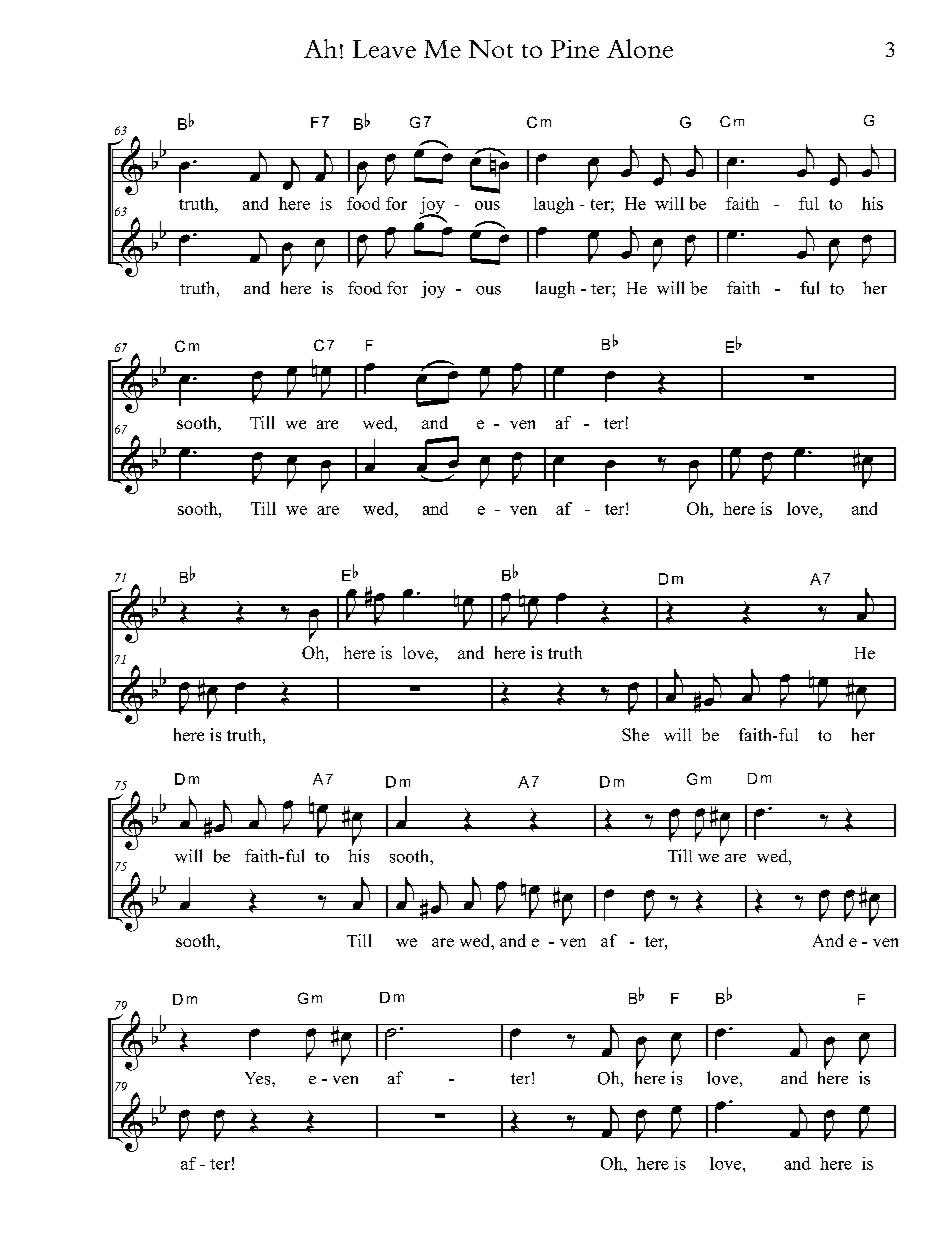 The width and height of the screenshot is (952, 1233). I want to click on Leave, so click(384, 49).
